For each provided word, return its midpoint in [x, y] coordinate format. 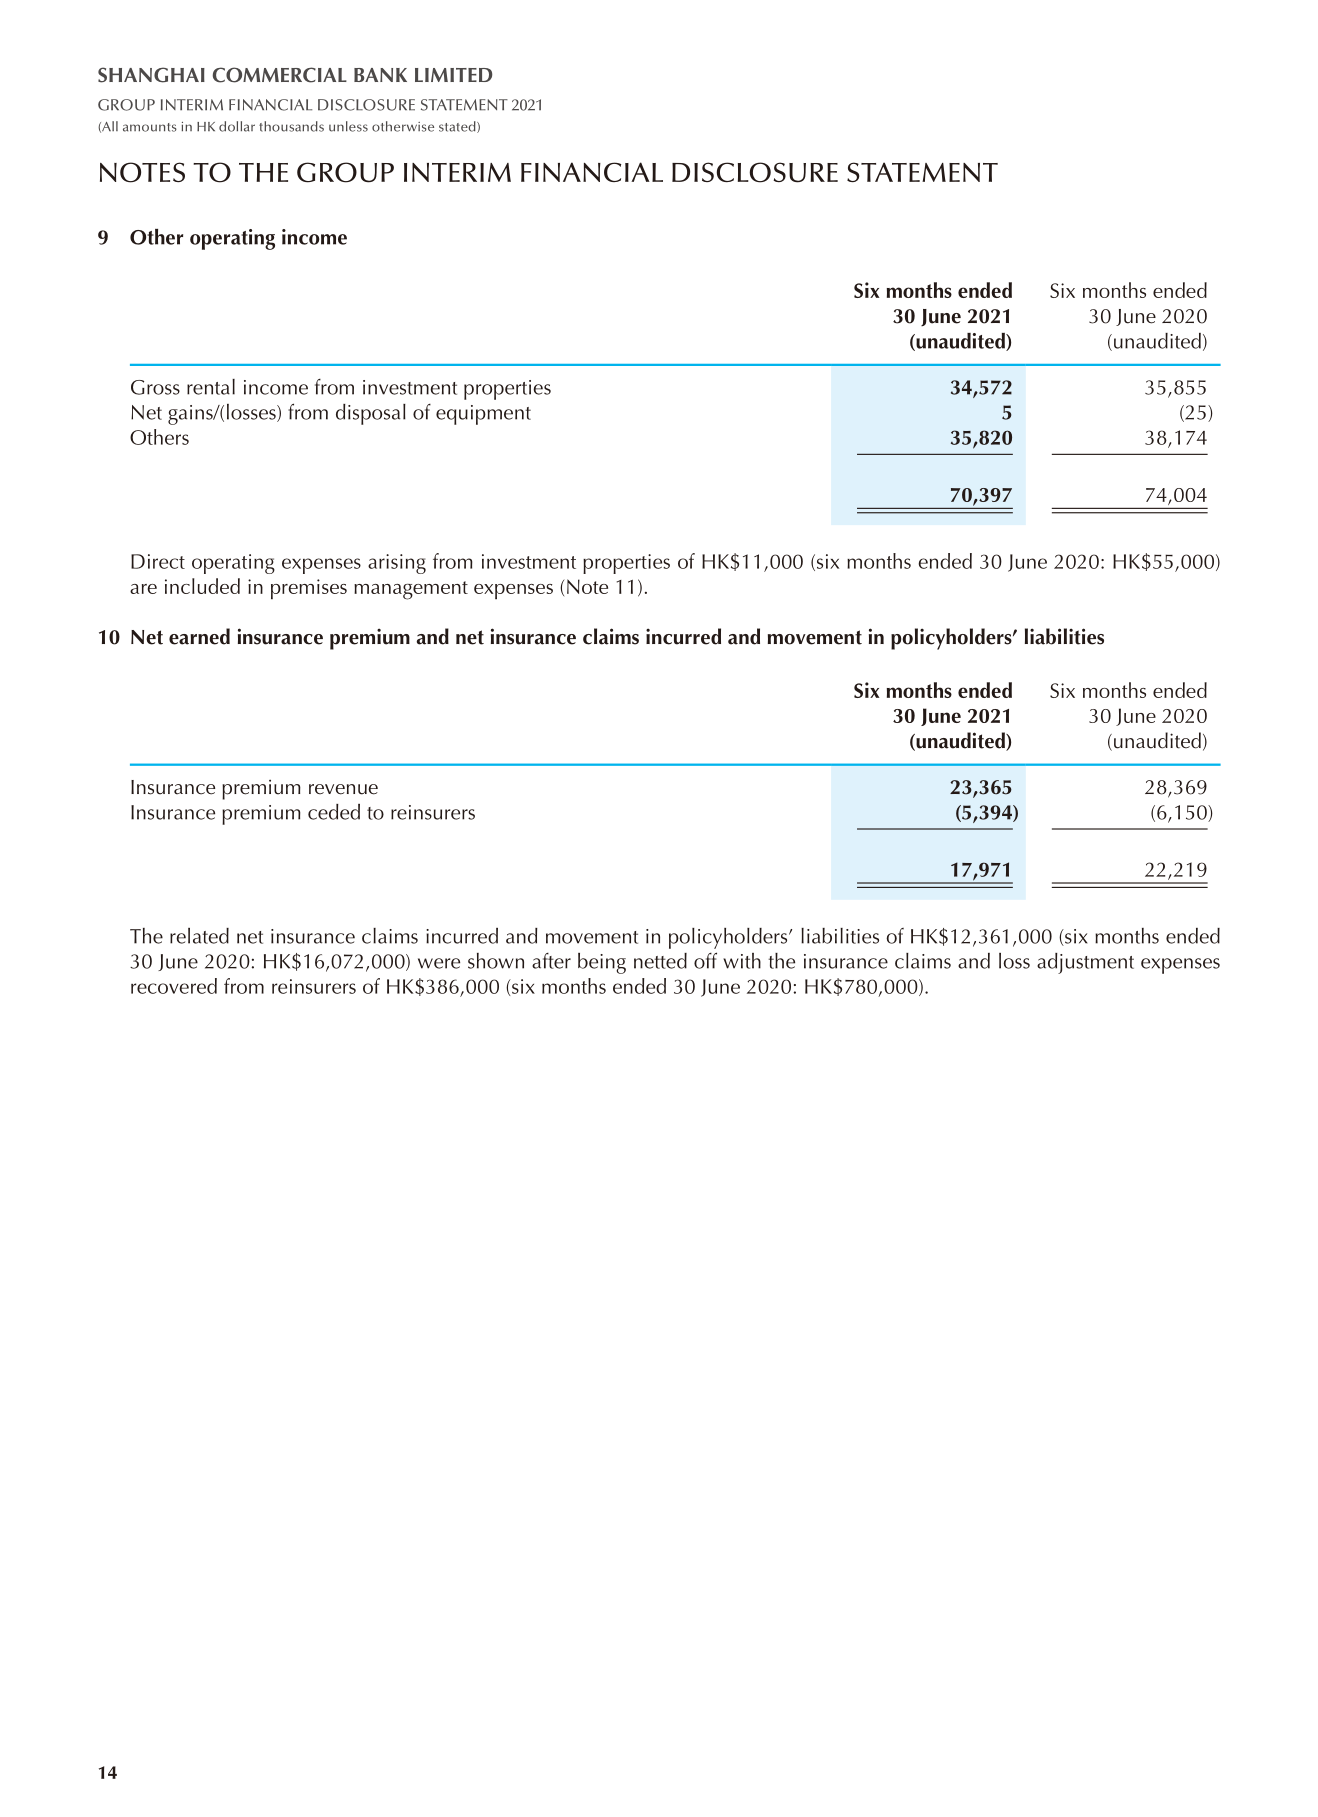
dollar [237, 126]
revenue [343, 789]
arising [397, 564]
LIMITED [453, 75]
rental [211, 387]
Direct [158, 561]
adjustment [1085, 963]
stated [458, 127]
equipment [483, 415]
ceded [334, 812]
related [199, 936]
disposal [371, 414]
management [411, 590]
